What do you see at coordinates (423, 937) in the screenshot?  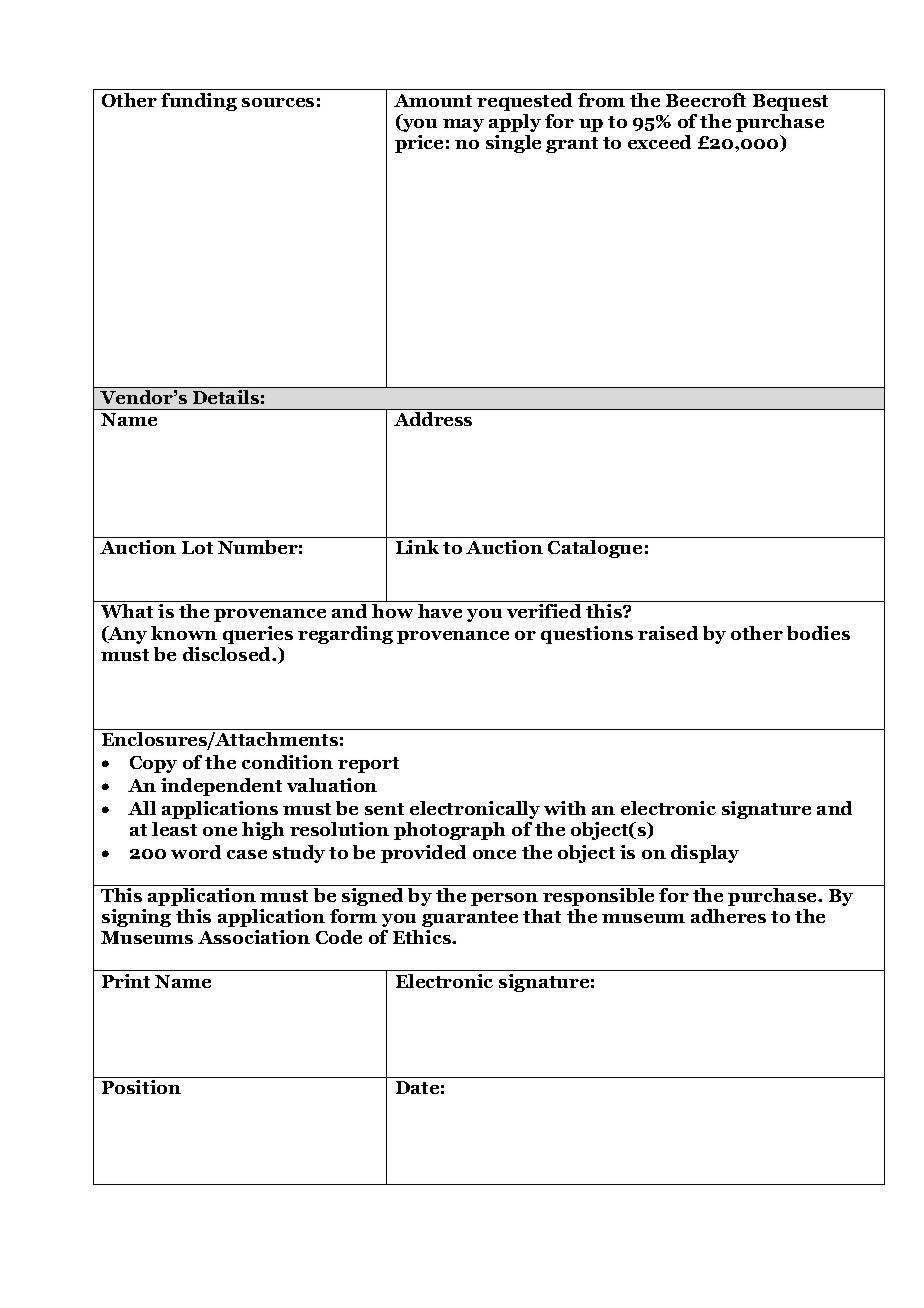 I see `Ethics` at bounding box center [423, 937].
